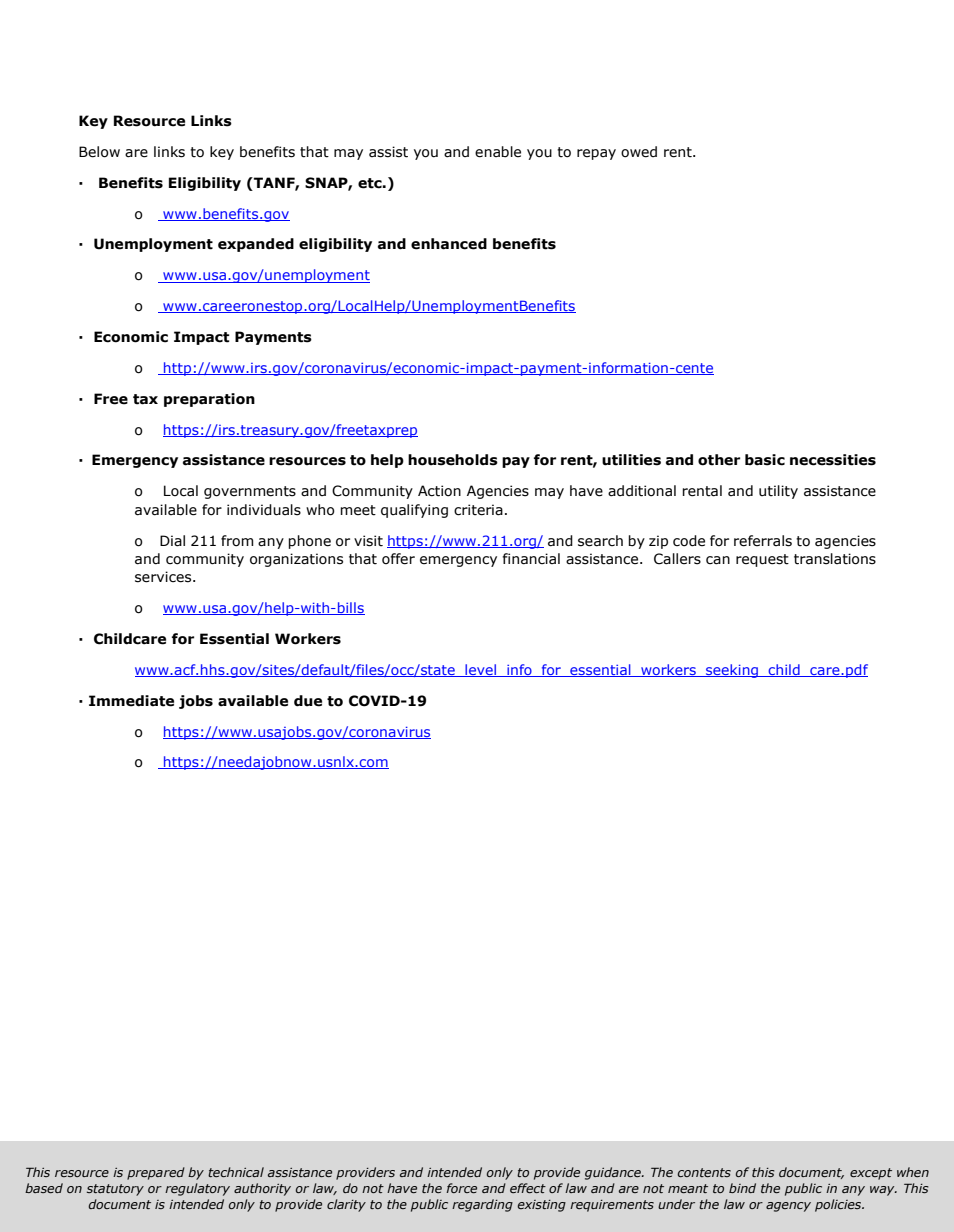 The image size is (954, 1232). What do you see at coordinates (639, 152) in the screenshot?
I see `owed` at bounding box center [639, 152].
